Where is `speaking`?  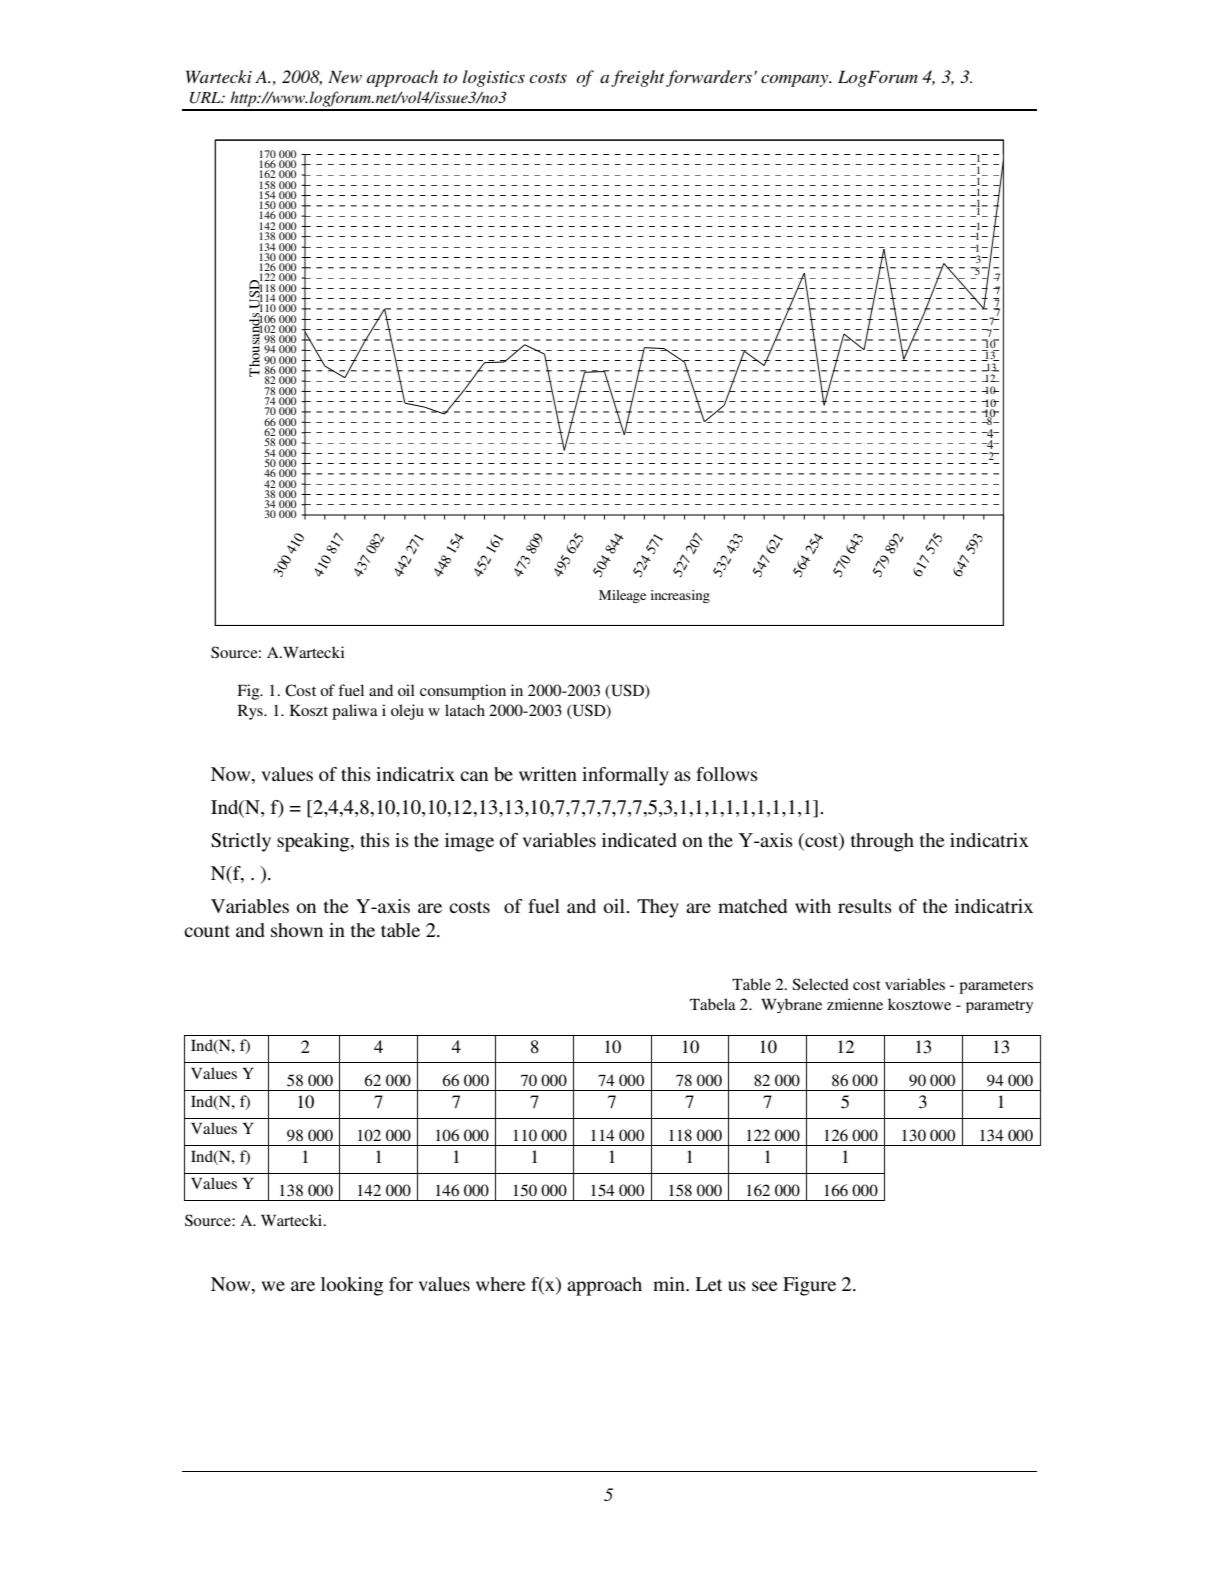 speaking is located at coordinates (314, 842).
